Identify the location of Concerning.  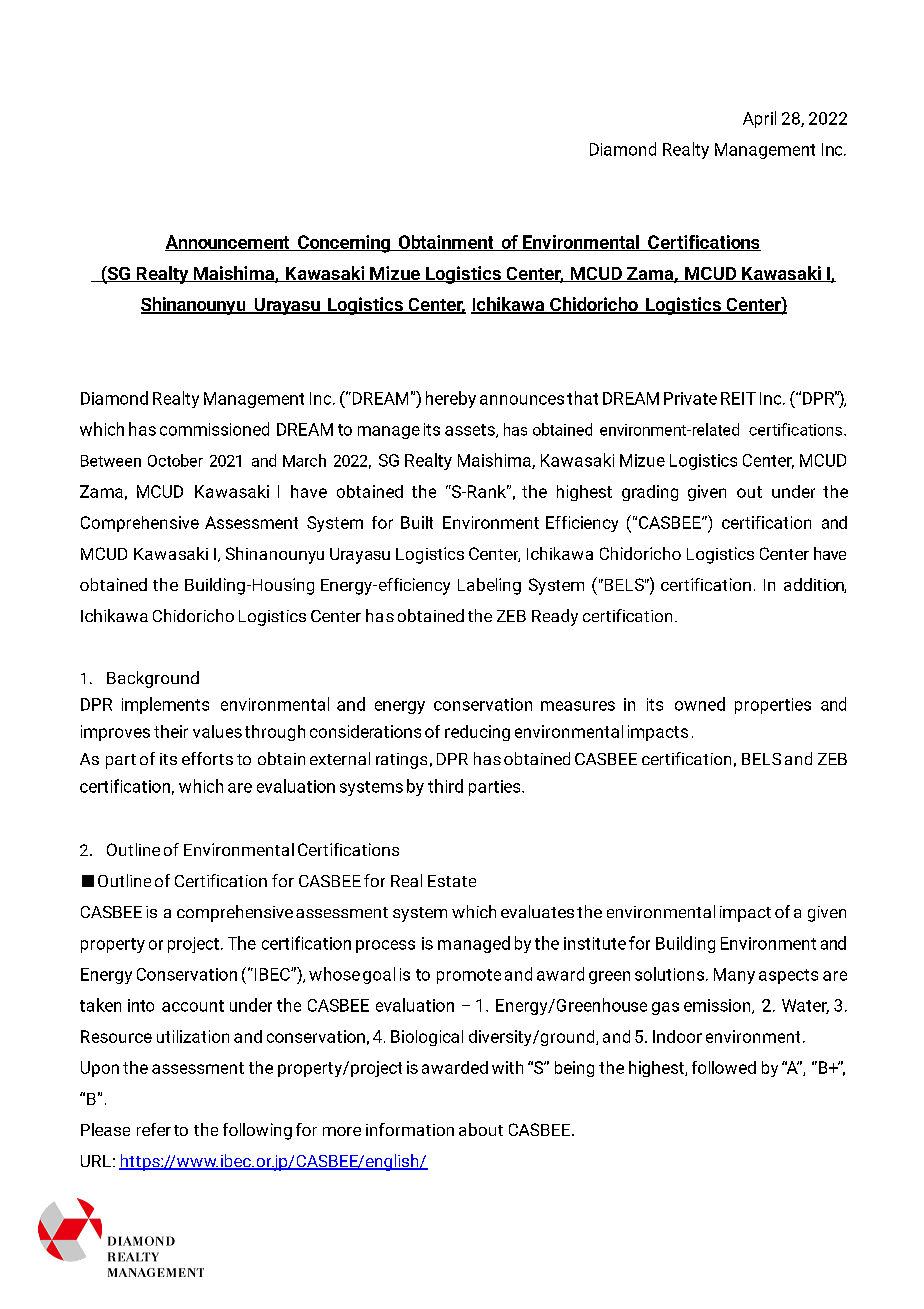
(344, 244).
